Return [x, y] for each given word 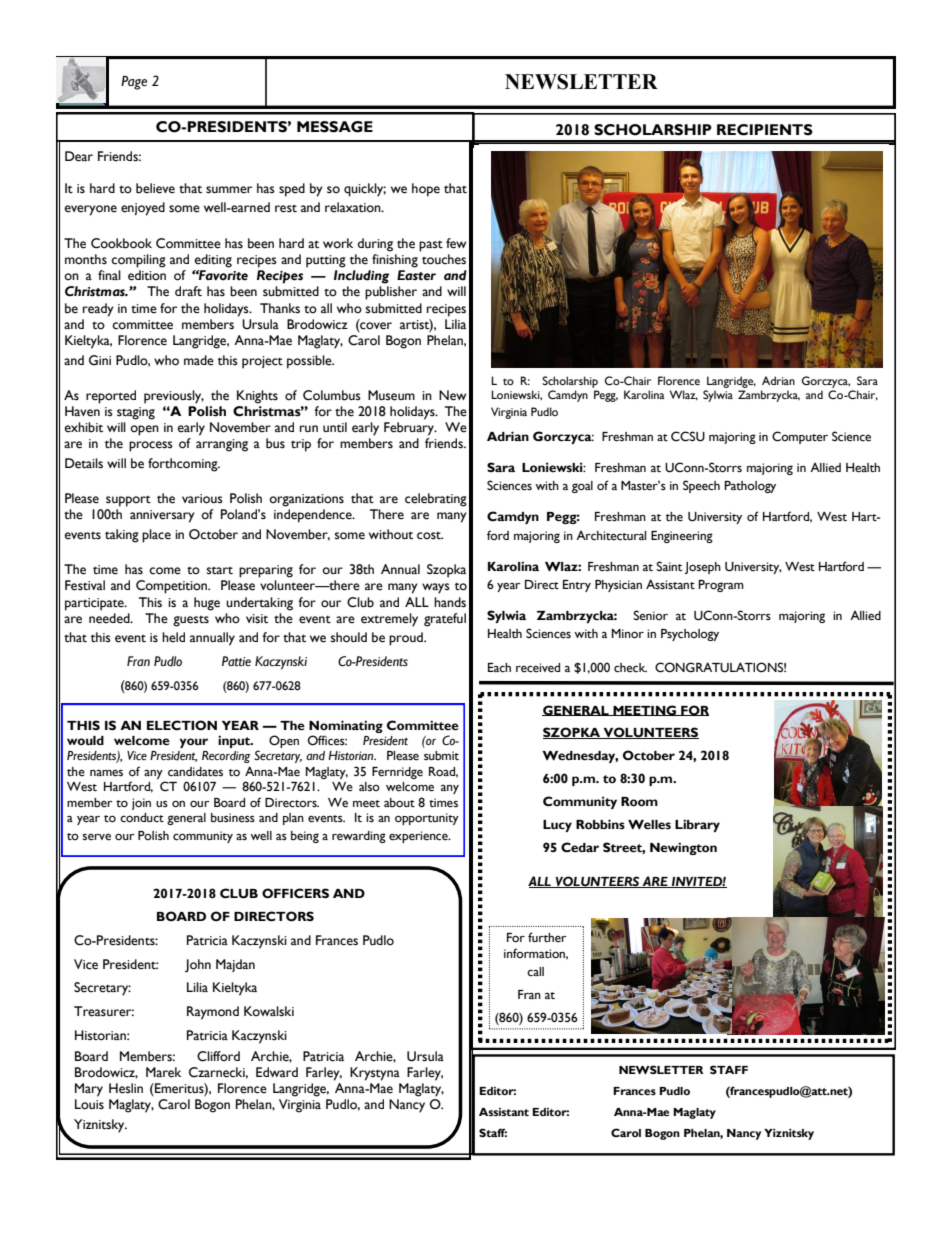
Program [721, 586]
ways [436, 588]
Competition [172, 587]
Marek [163, 1072]
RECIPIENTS [765, 130]
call [535, 971]
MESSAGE [335, 127]
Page [134, 83]
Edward [277, 1072]
